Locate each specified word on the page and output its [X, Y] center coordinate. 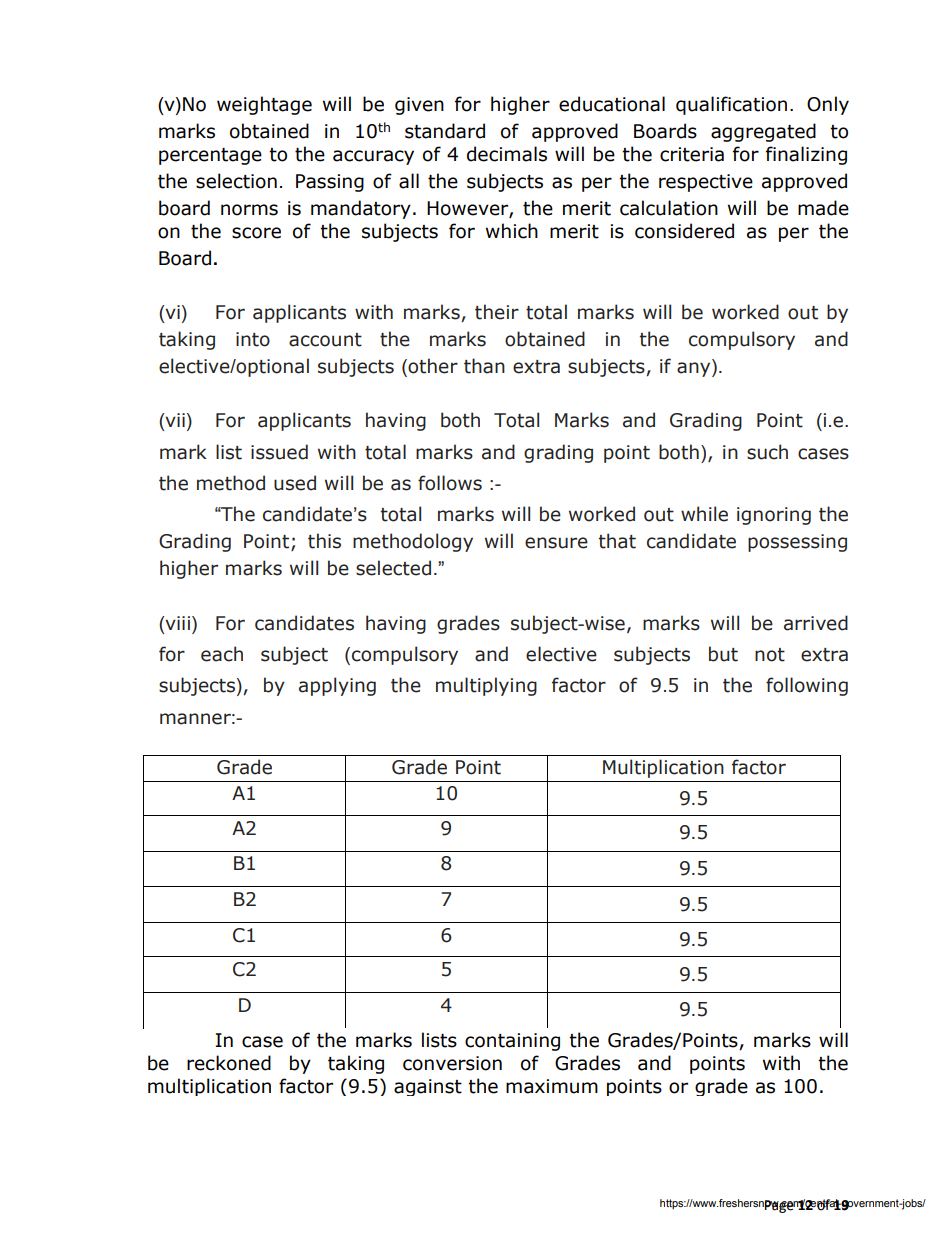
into [253, 339]
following [807, 686]
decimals [507, 154]
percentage [210, 156]
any [695, 368]
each [222, 654]
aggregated [763, 132]
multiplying [486, 686]
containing [512, 1042]
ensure [556, 543]
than [484, 366]
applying [337, 686]
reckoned [229, 1063]
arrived [816, 623]
